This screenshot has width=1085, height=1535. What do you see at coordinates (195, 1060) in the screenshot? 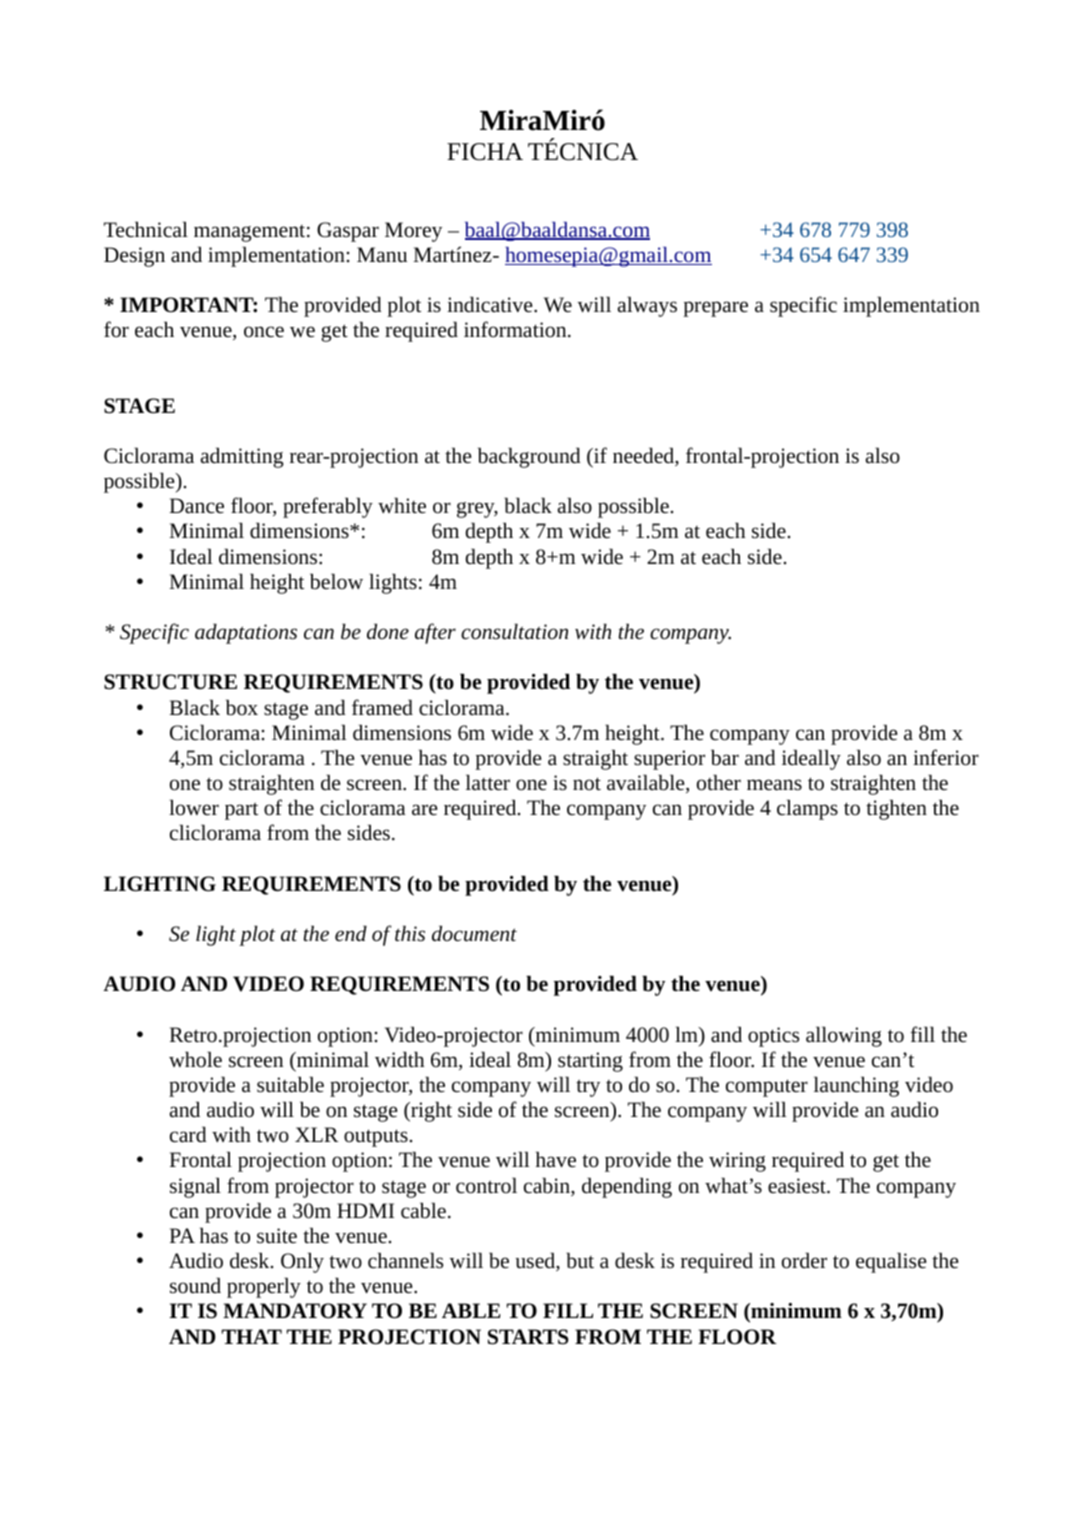
I see `whole` at bounding box center [195, 1060].
